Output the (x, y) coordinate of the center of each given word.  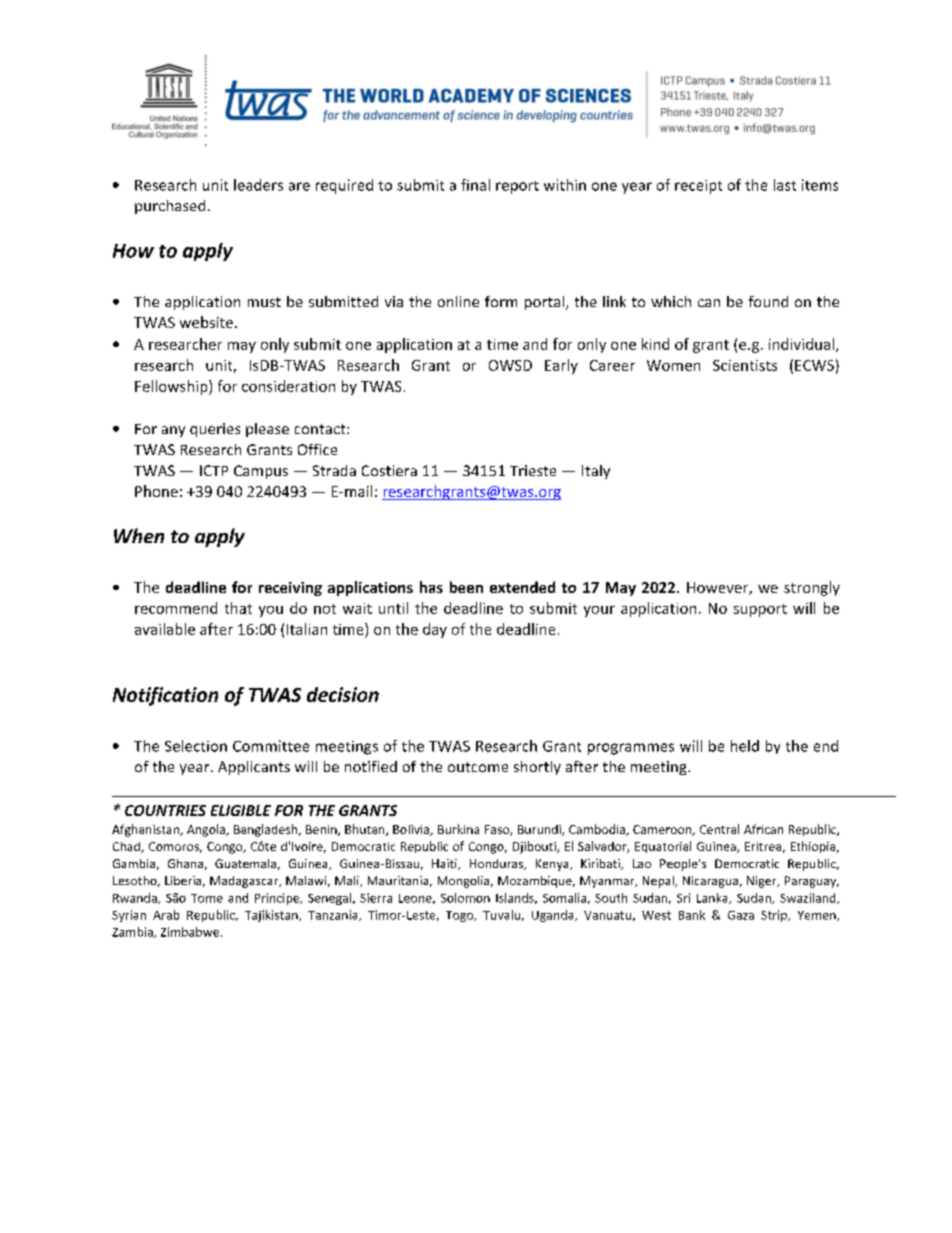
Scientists (745, 365)
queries (215, 430)
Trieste (533, 470)
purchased (170, 207)
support (760, 610)
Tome (207, 898)
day (435, 630)
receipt (698, 187)
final (475, 185)
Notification (165, 696)
